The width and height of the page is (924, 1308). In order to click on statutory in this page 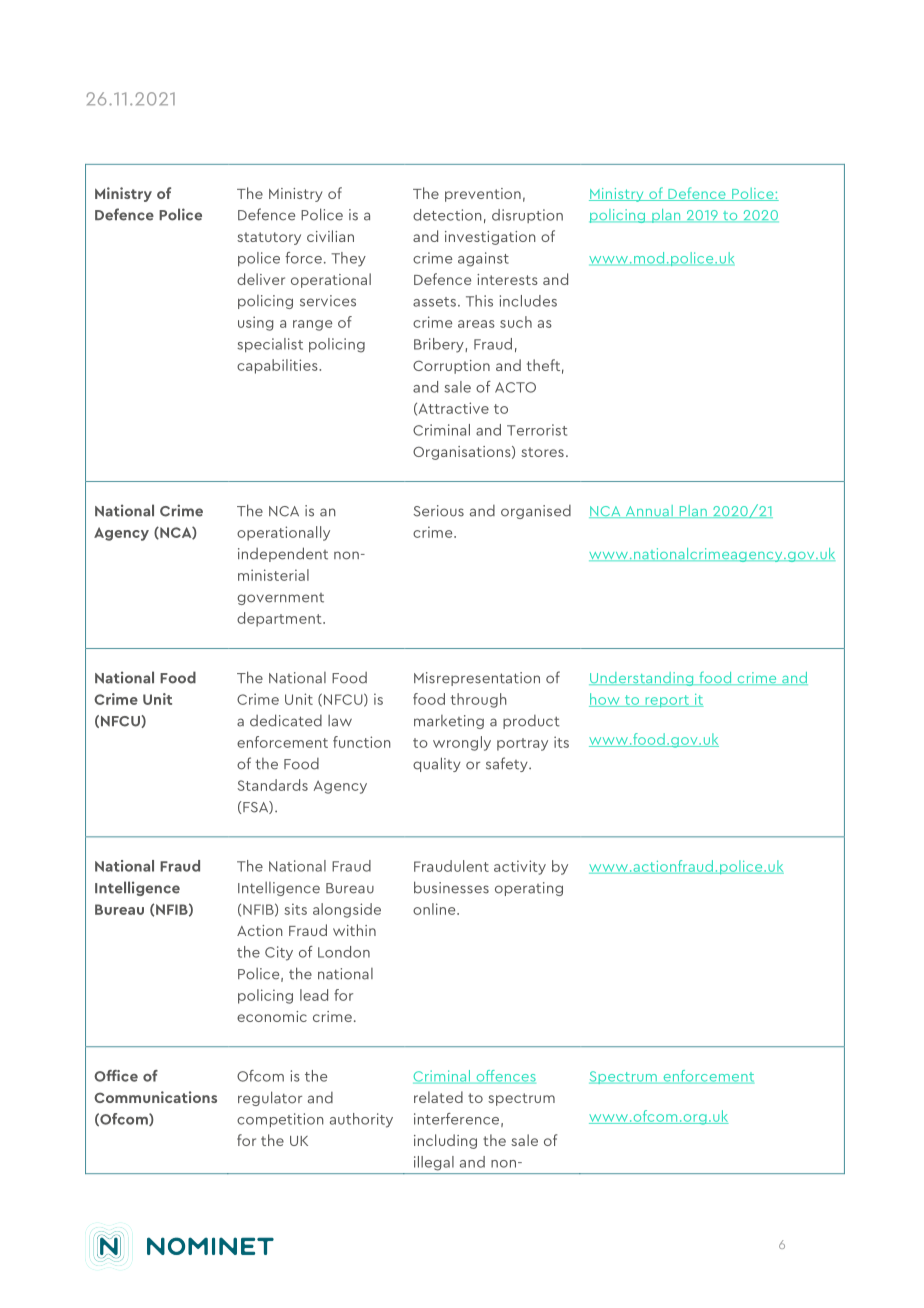, I will do `click(269, 238)`.
